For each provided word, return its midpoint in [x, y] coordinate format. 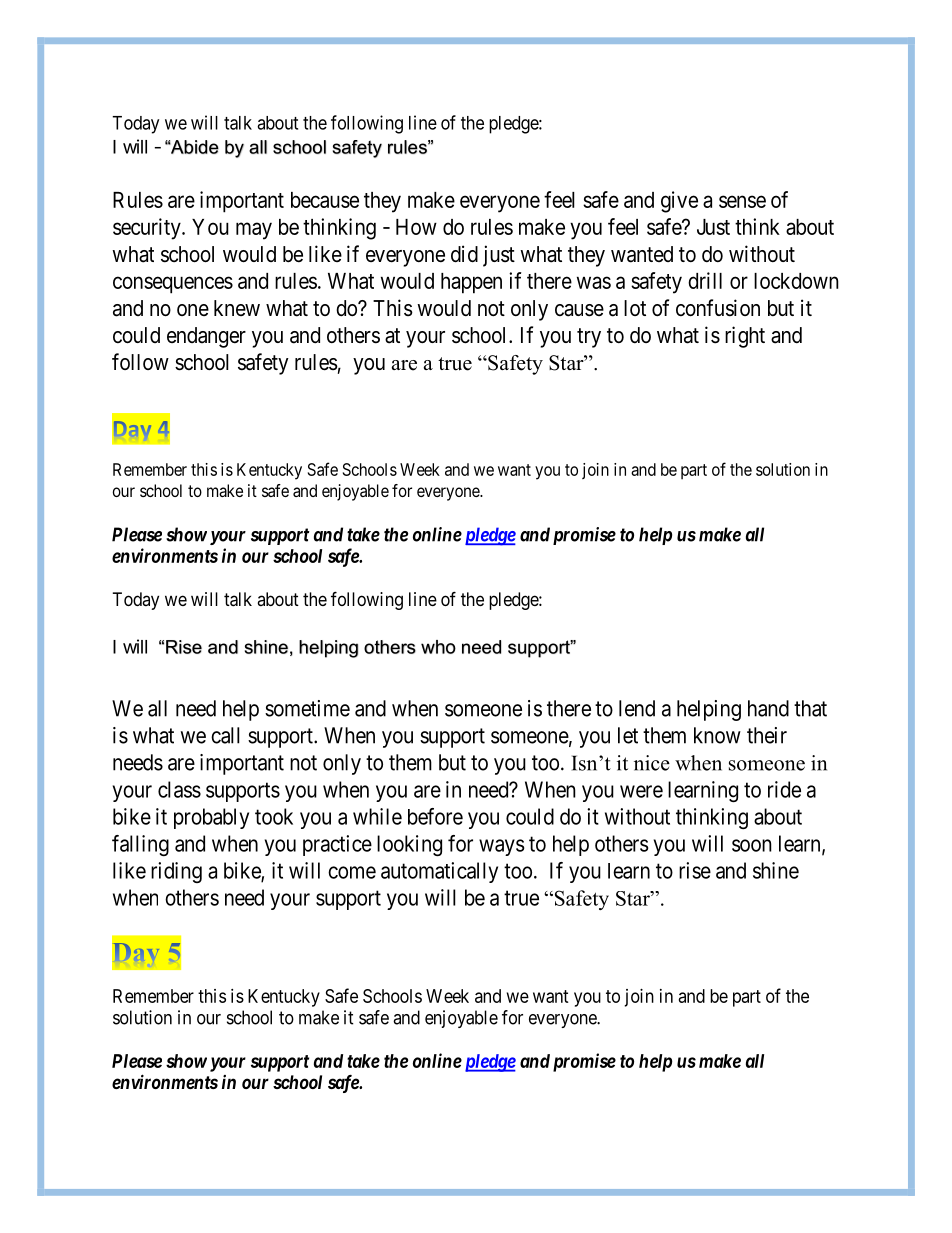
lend [637, 708]
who [438, 647]
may [254, 231]
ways [501, 847]
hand [768, 708]
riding [176, 872]
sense [742, 201]
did [464, 254]
